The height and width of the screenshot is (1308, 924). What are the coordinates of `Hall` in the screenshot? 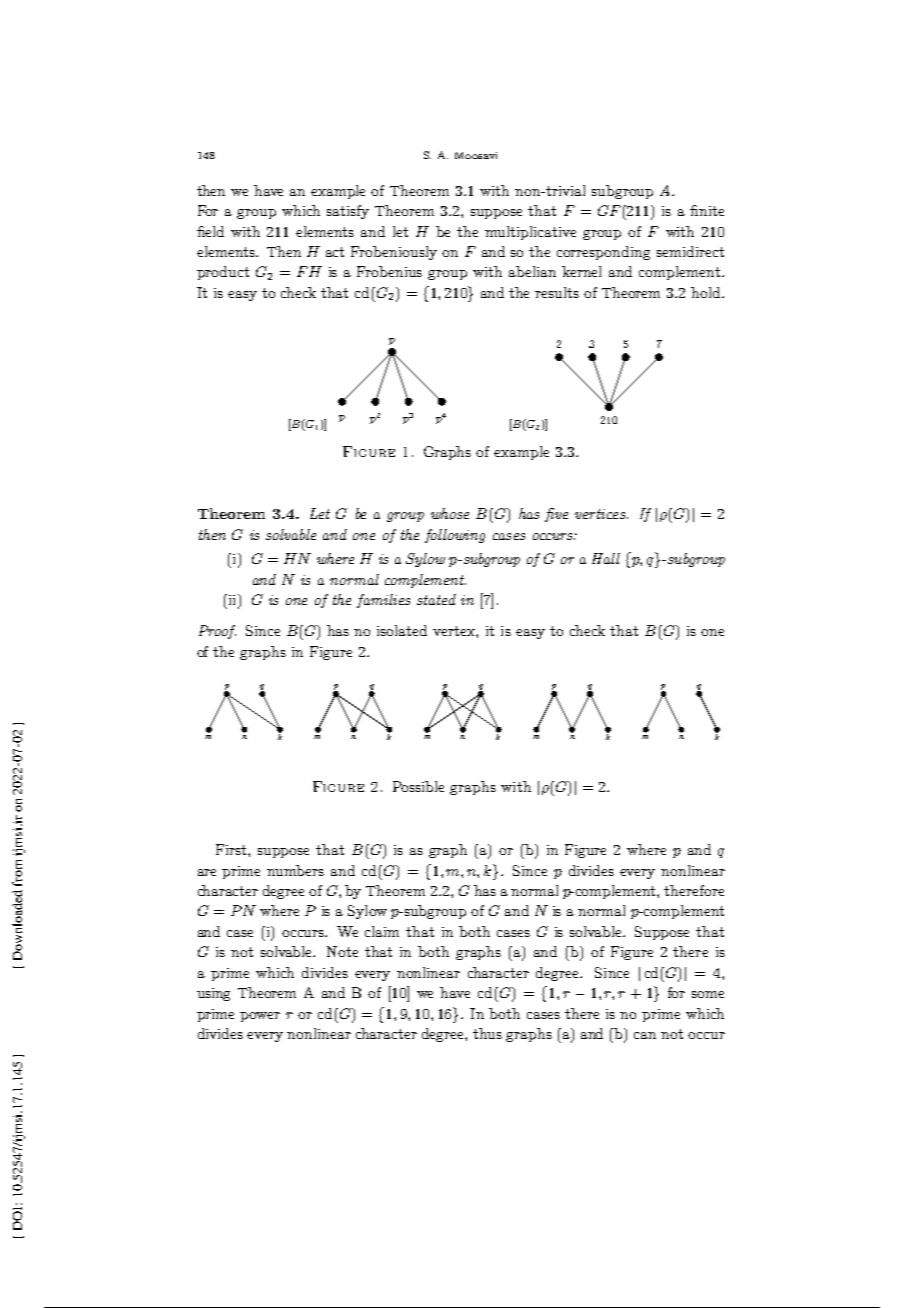 It's located at (606, 558).
